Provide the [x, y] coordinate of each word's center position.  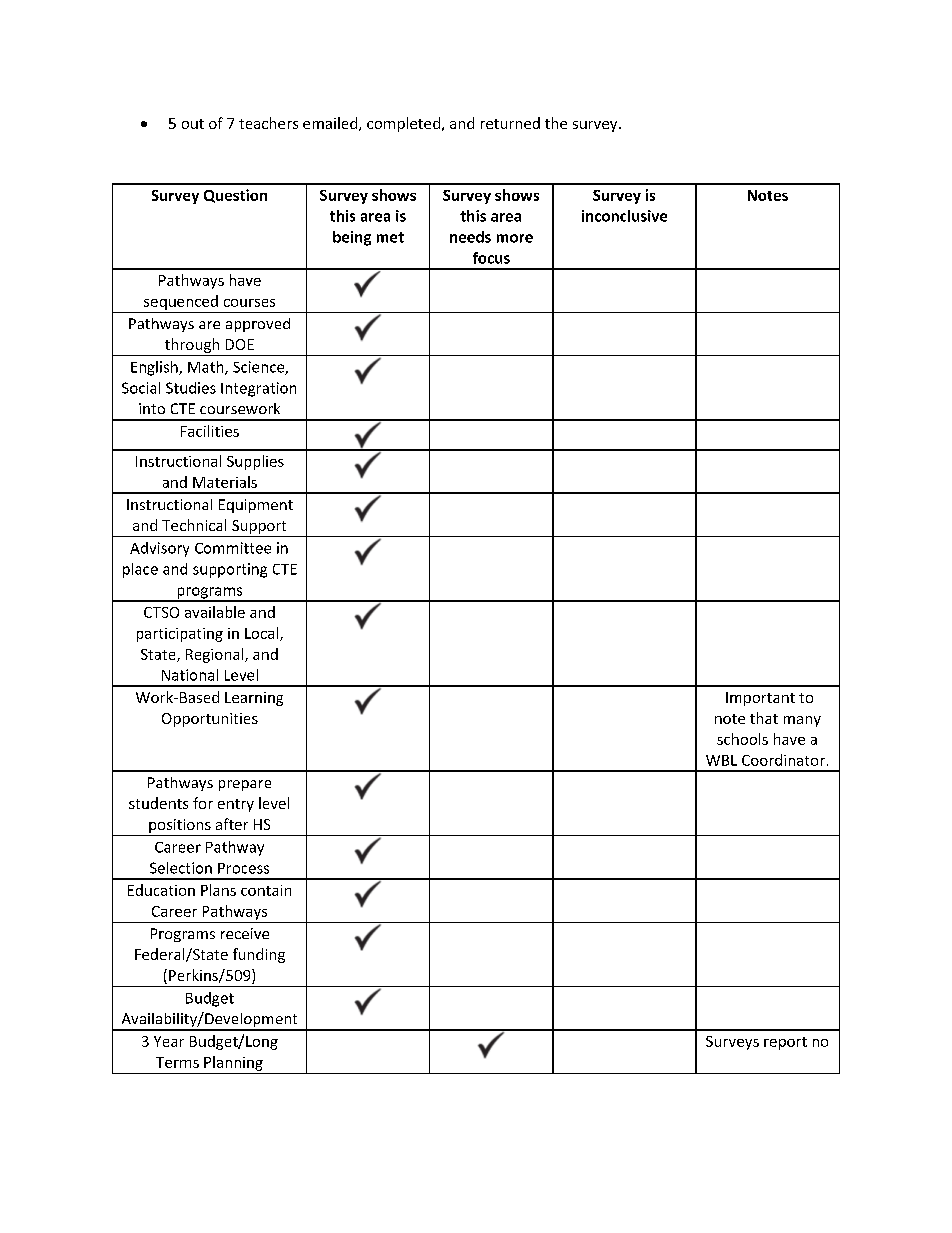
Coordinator [783, 760]
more [515, 238]
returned [510, 123]
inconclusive [624, 216]
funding [259, 955]
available [215, 612]
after [232, 824]
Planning [233, 1063]
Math [207, 368]
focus [491, 258]
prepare [245, 785]
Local [263, 634]
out [193, 124]
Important [760, 699]
